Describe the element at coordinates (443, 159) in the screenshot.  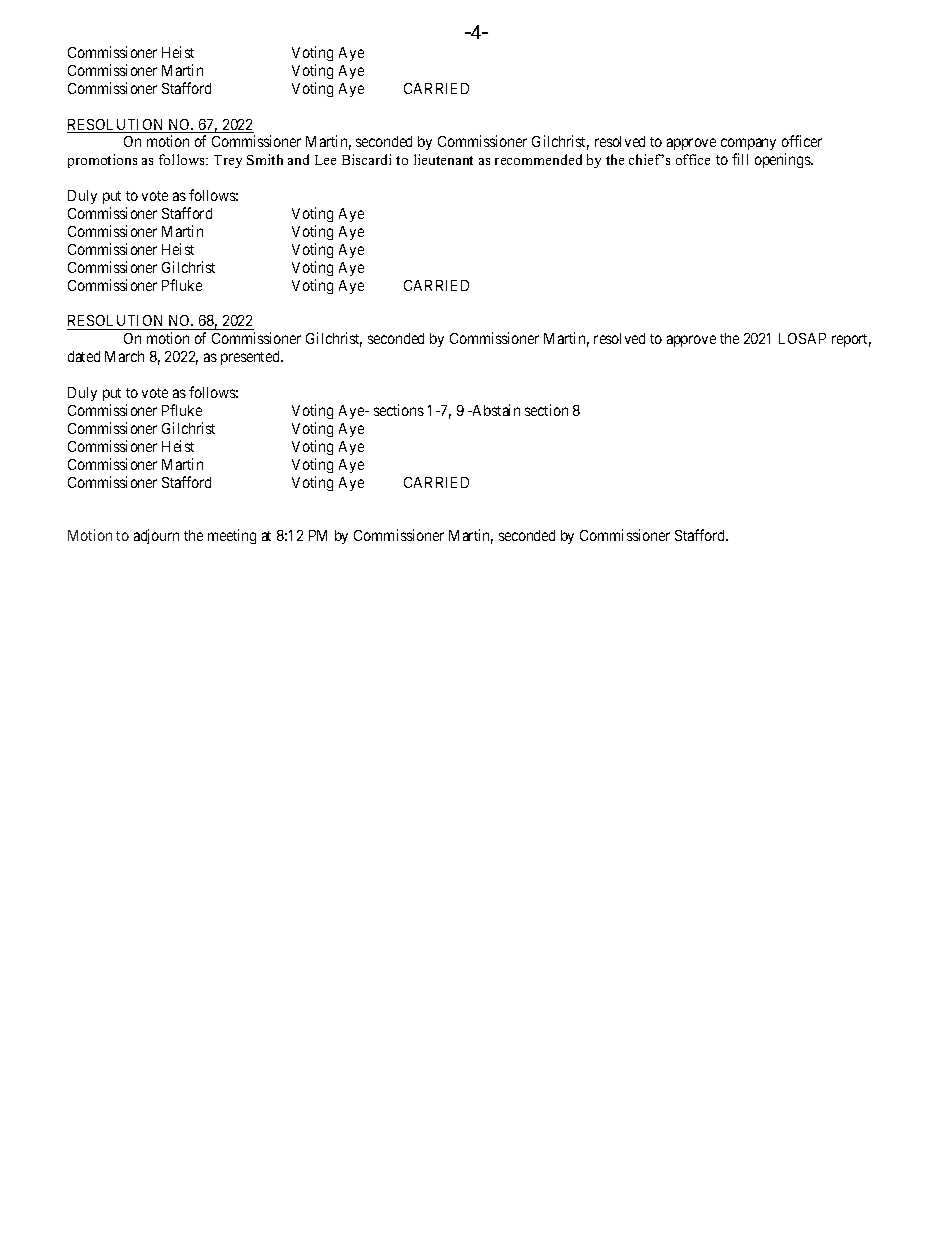
I see `lieutenant` at that location.
